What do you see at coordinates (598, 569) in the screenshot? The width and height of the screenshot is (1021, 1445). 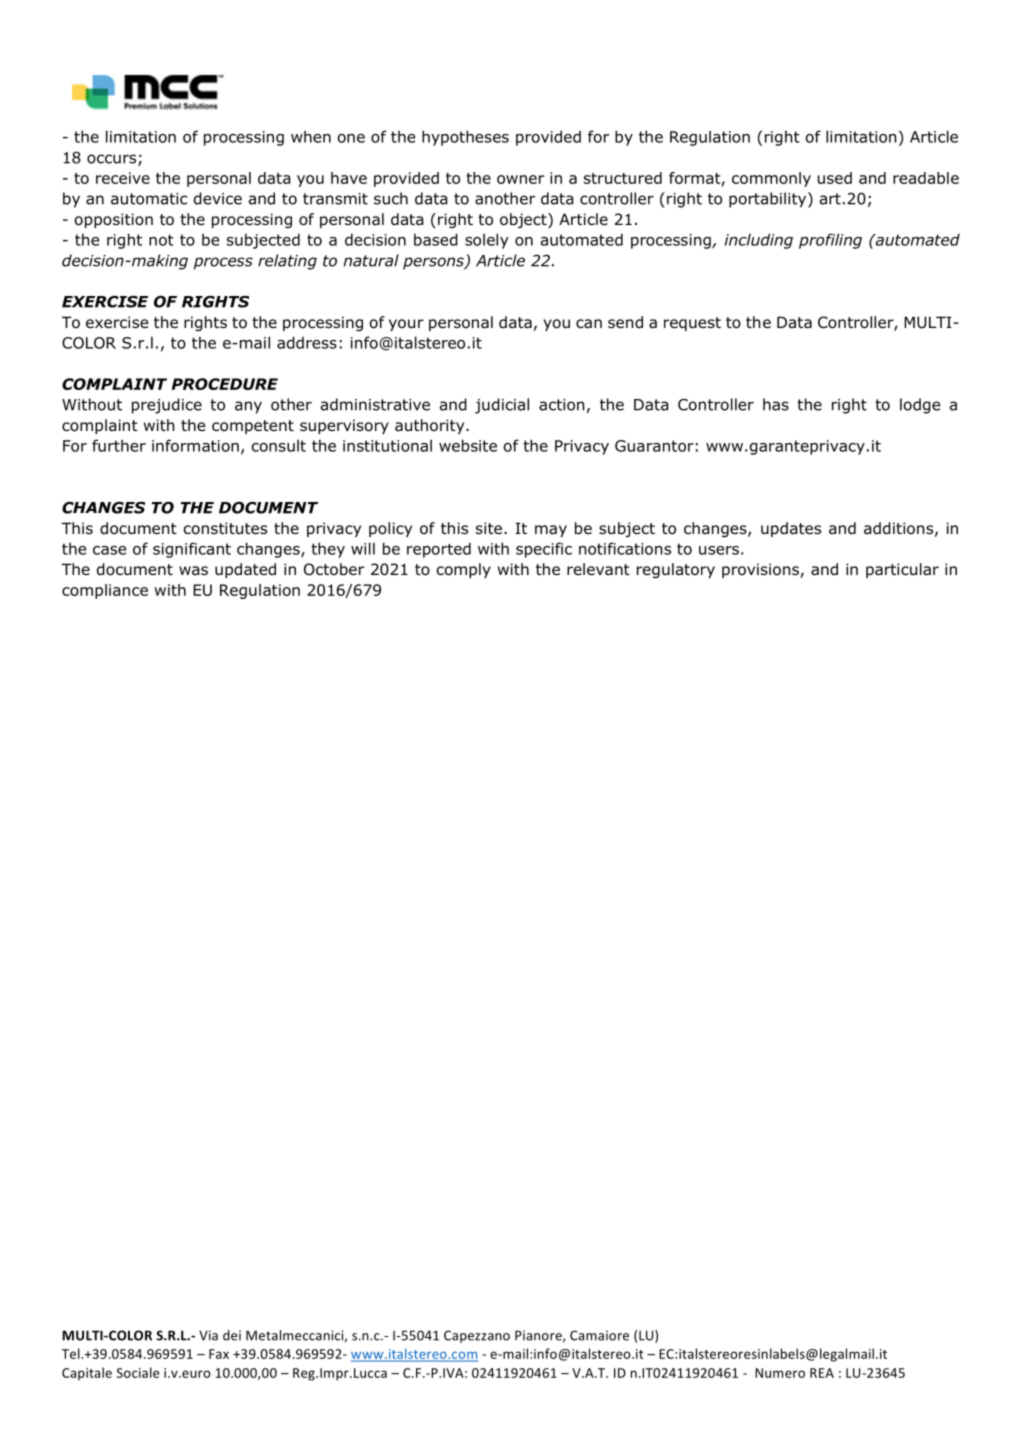 I see `relevant` at bounding box center [598, 569].
